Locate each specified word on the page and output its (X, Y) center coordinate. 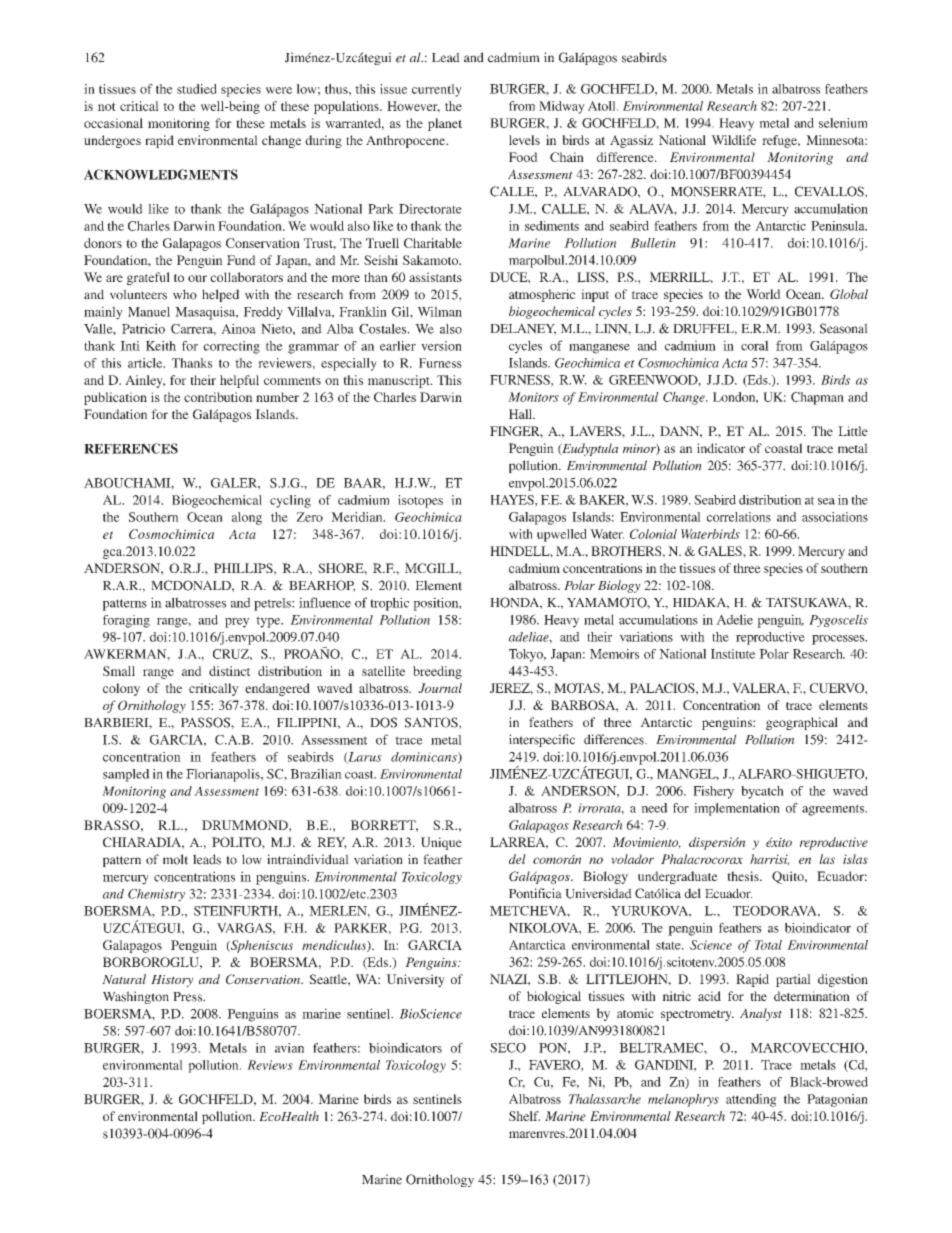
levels (524, 140)
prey (237, 623)
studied (197, 89)
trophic (389, 604)
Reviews (270, 1065)
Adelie (734, 619)
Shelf (524, 1116)
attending (751, 1100)
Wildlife (733, 140)
